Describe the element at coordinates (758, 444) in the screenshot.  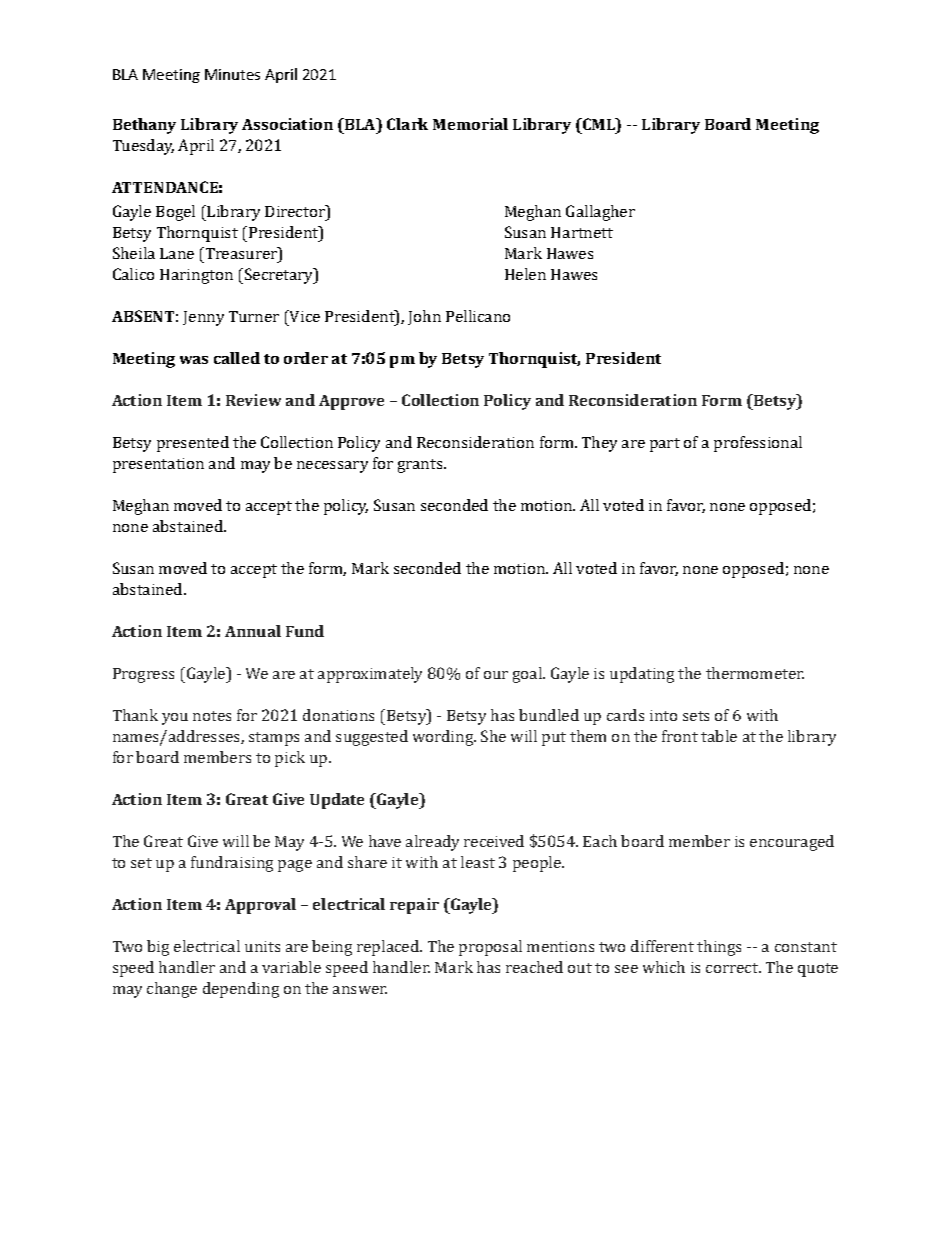
I see `professional` at that location.
